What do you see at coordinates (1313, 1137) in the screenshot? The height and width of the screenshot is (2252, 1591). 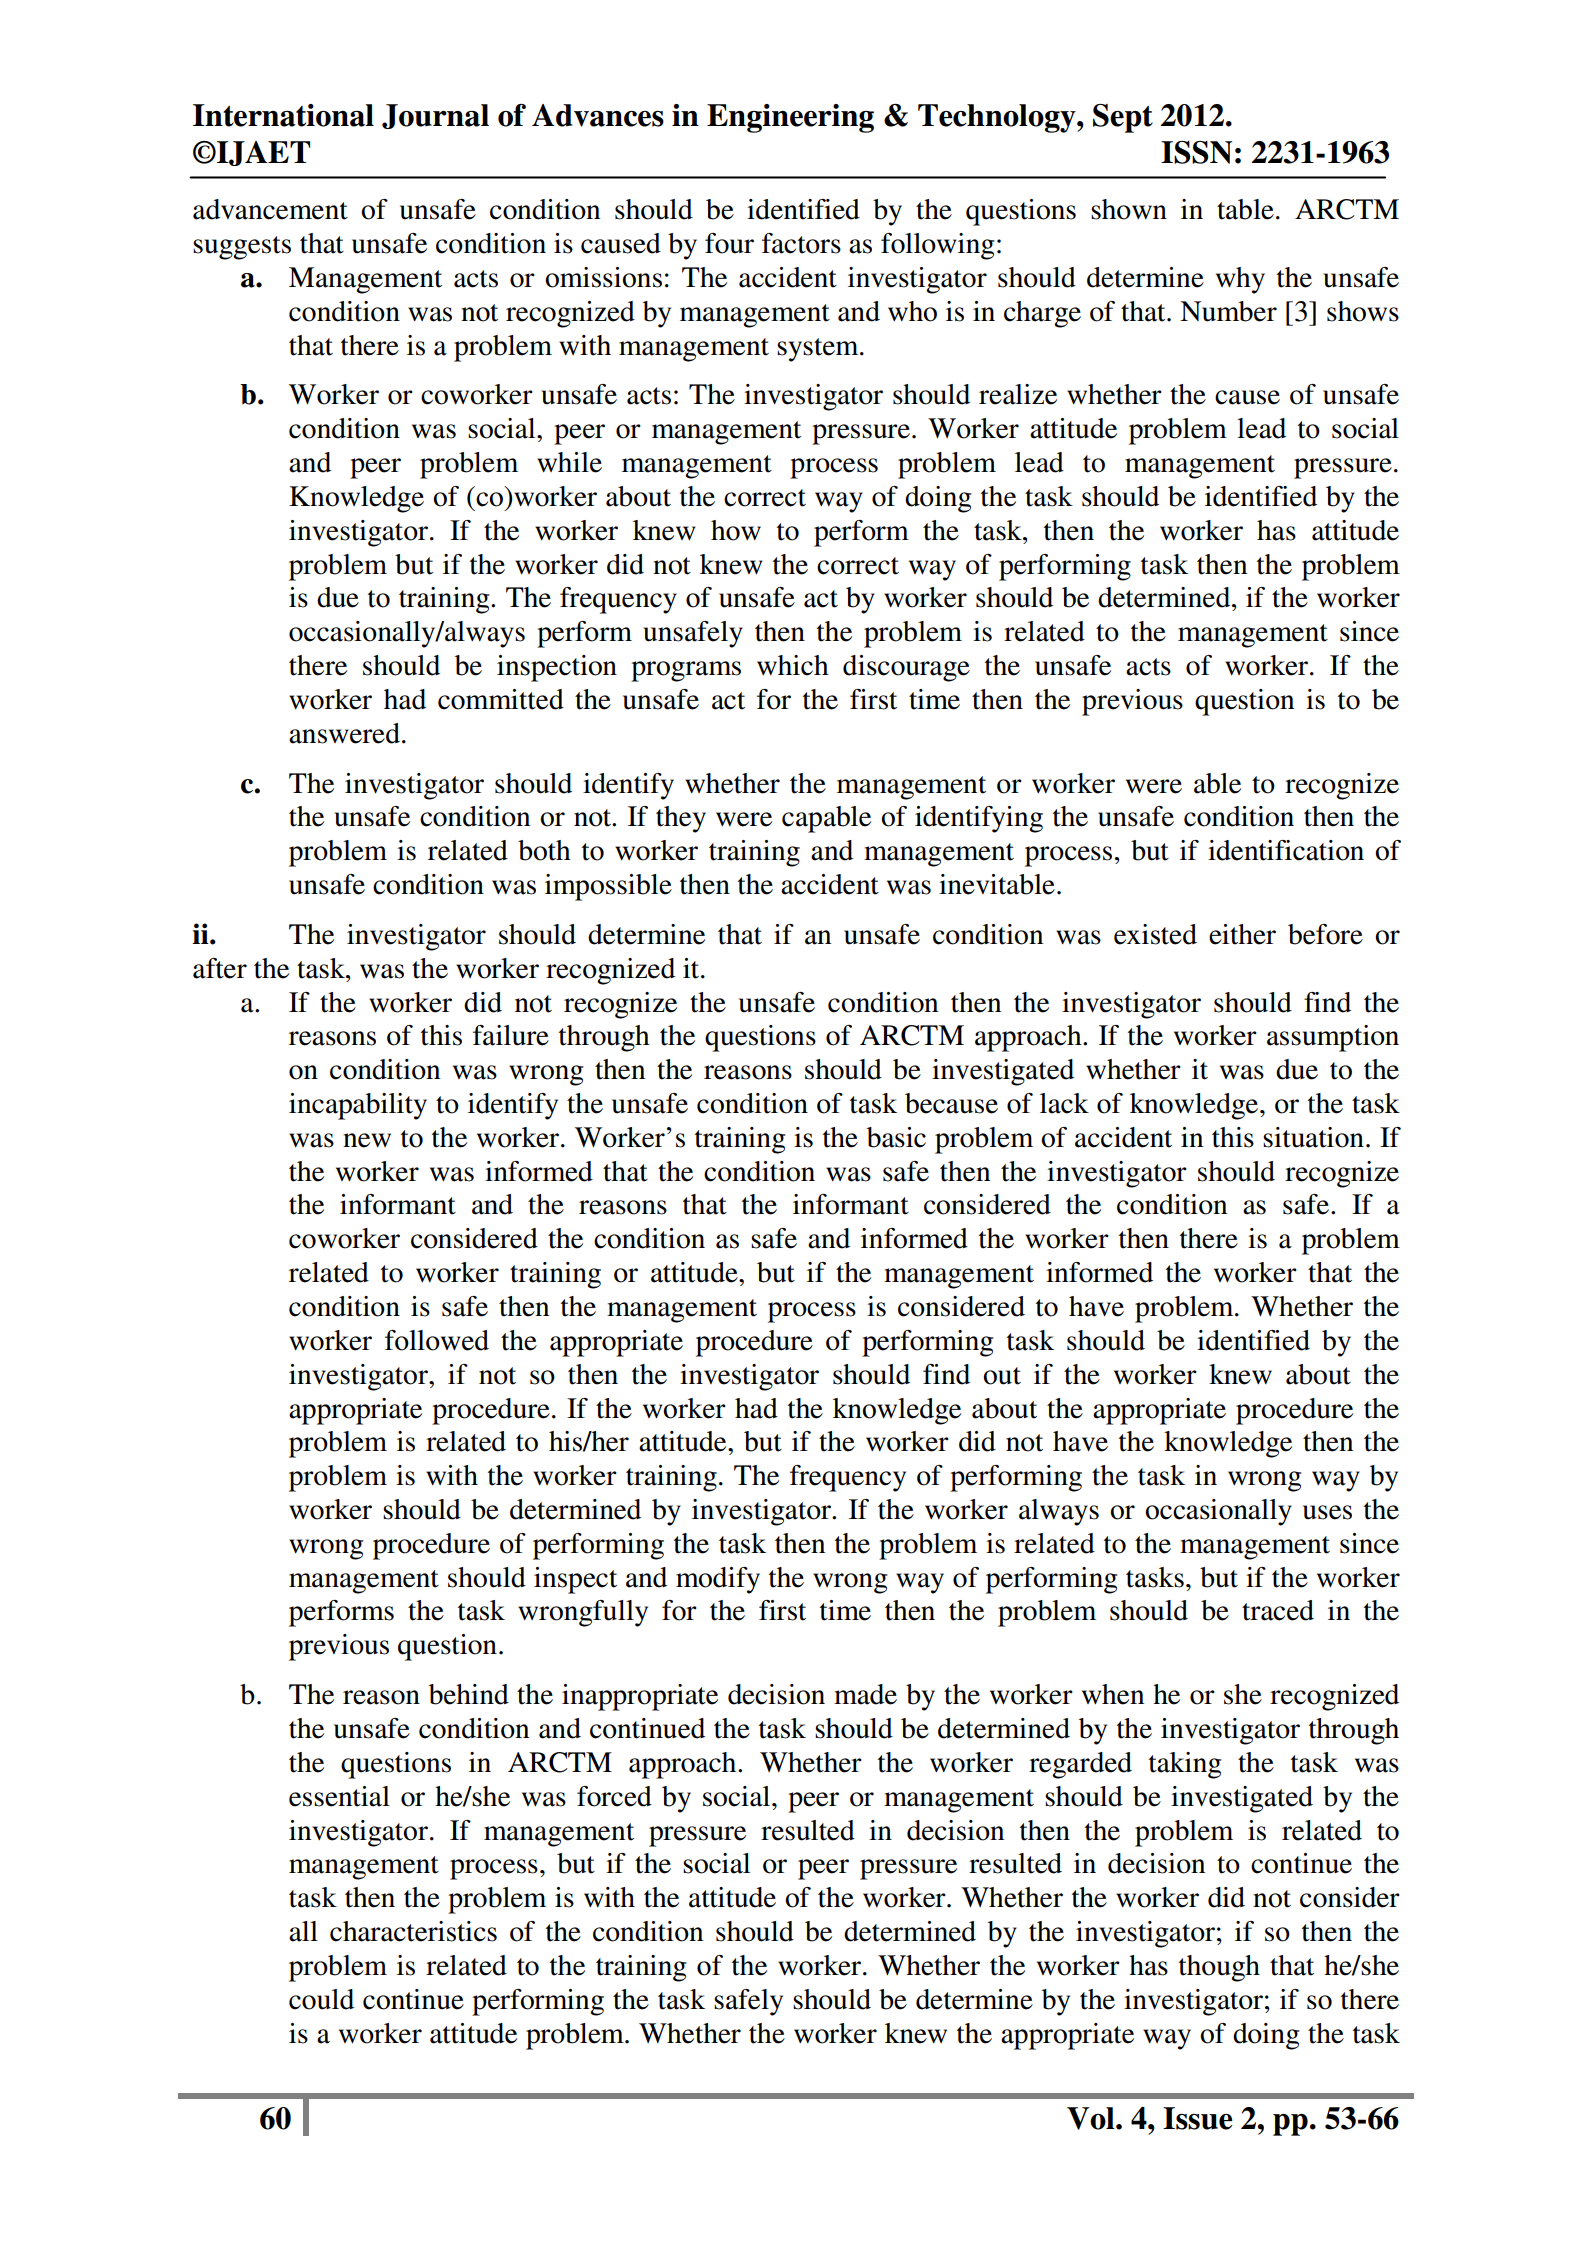 I see `situation` at bounding box center [1313, 1137].
